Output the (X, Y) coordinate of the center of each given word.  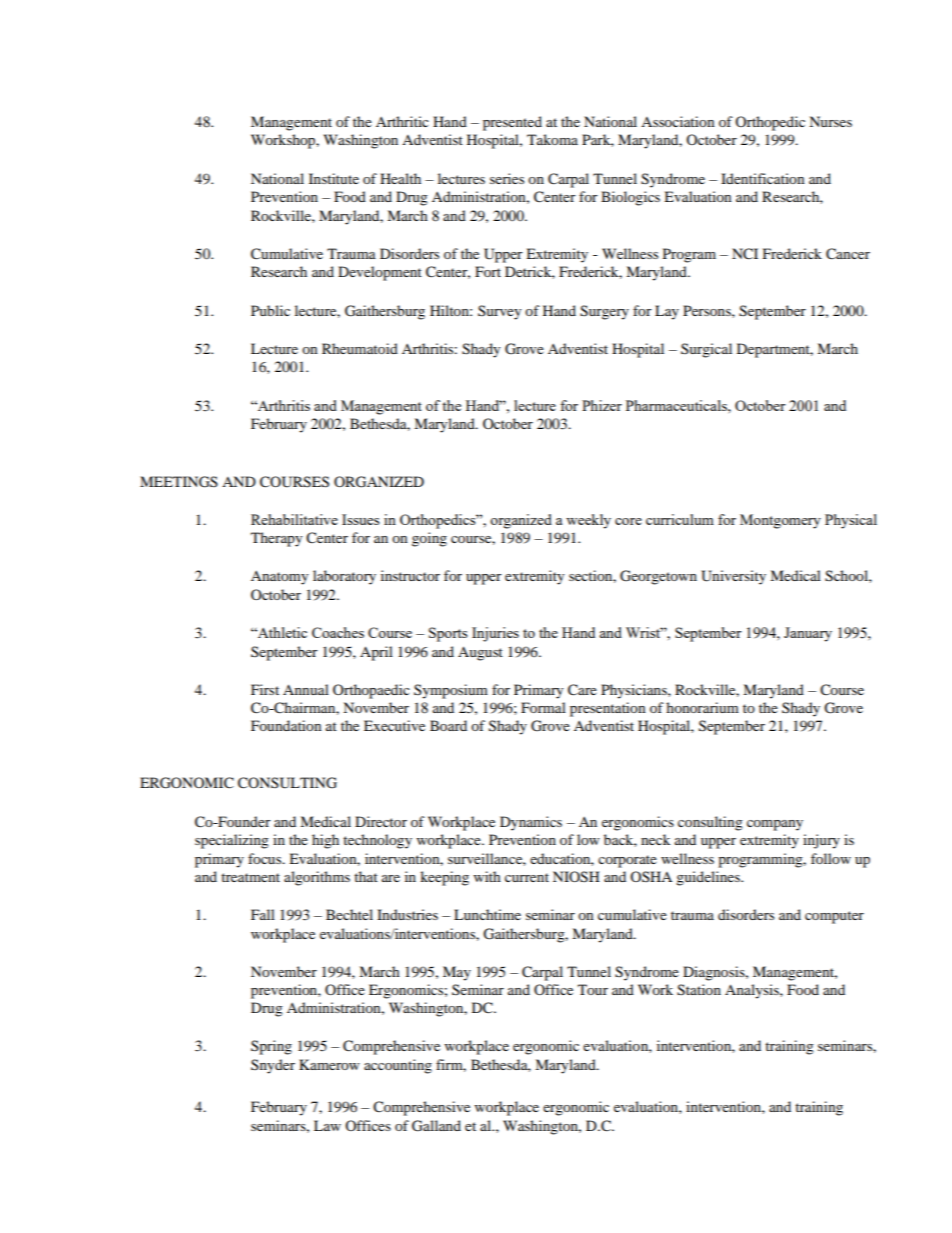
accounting (398, 1066)
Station (699, 990)
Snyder (273, 1066)
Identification (763, 178)
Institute (334, 178)
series (507, 178)
